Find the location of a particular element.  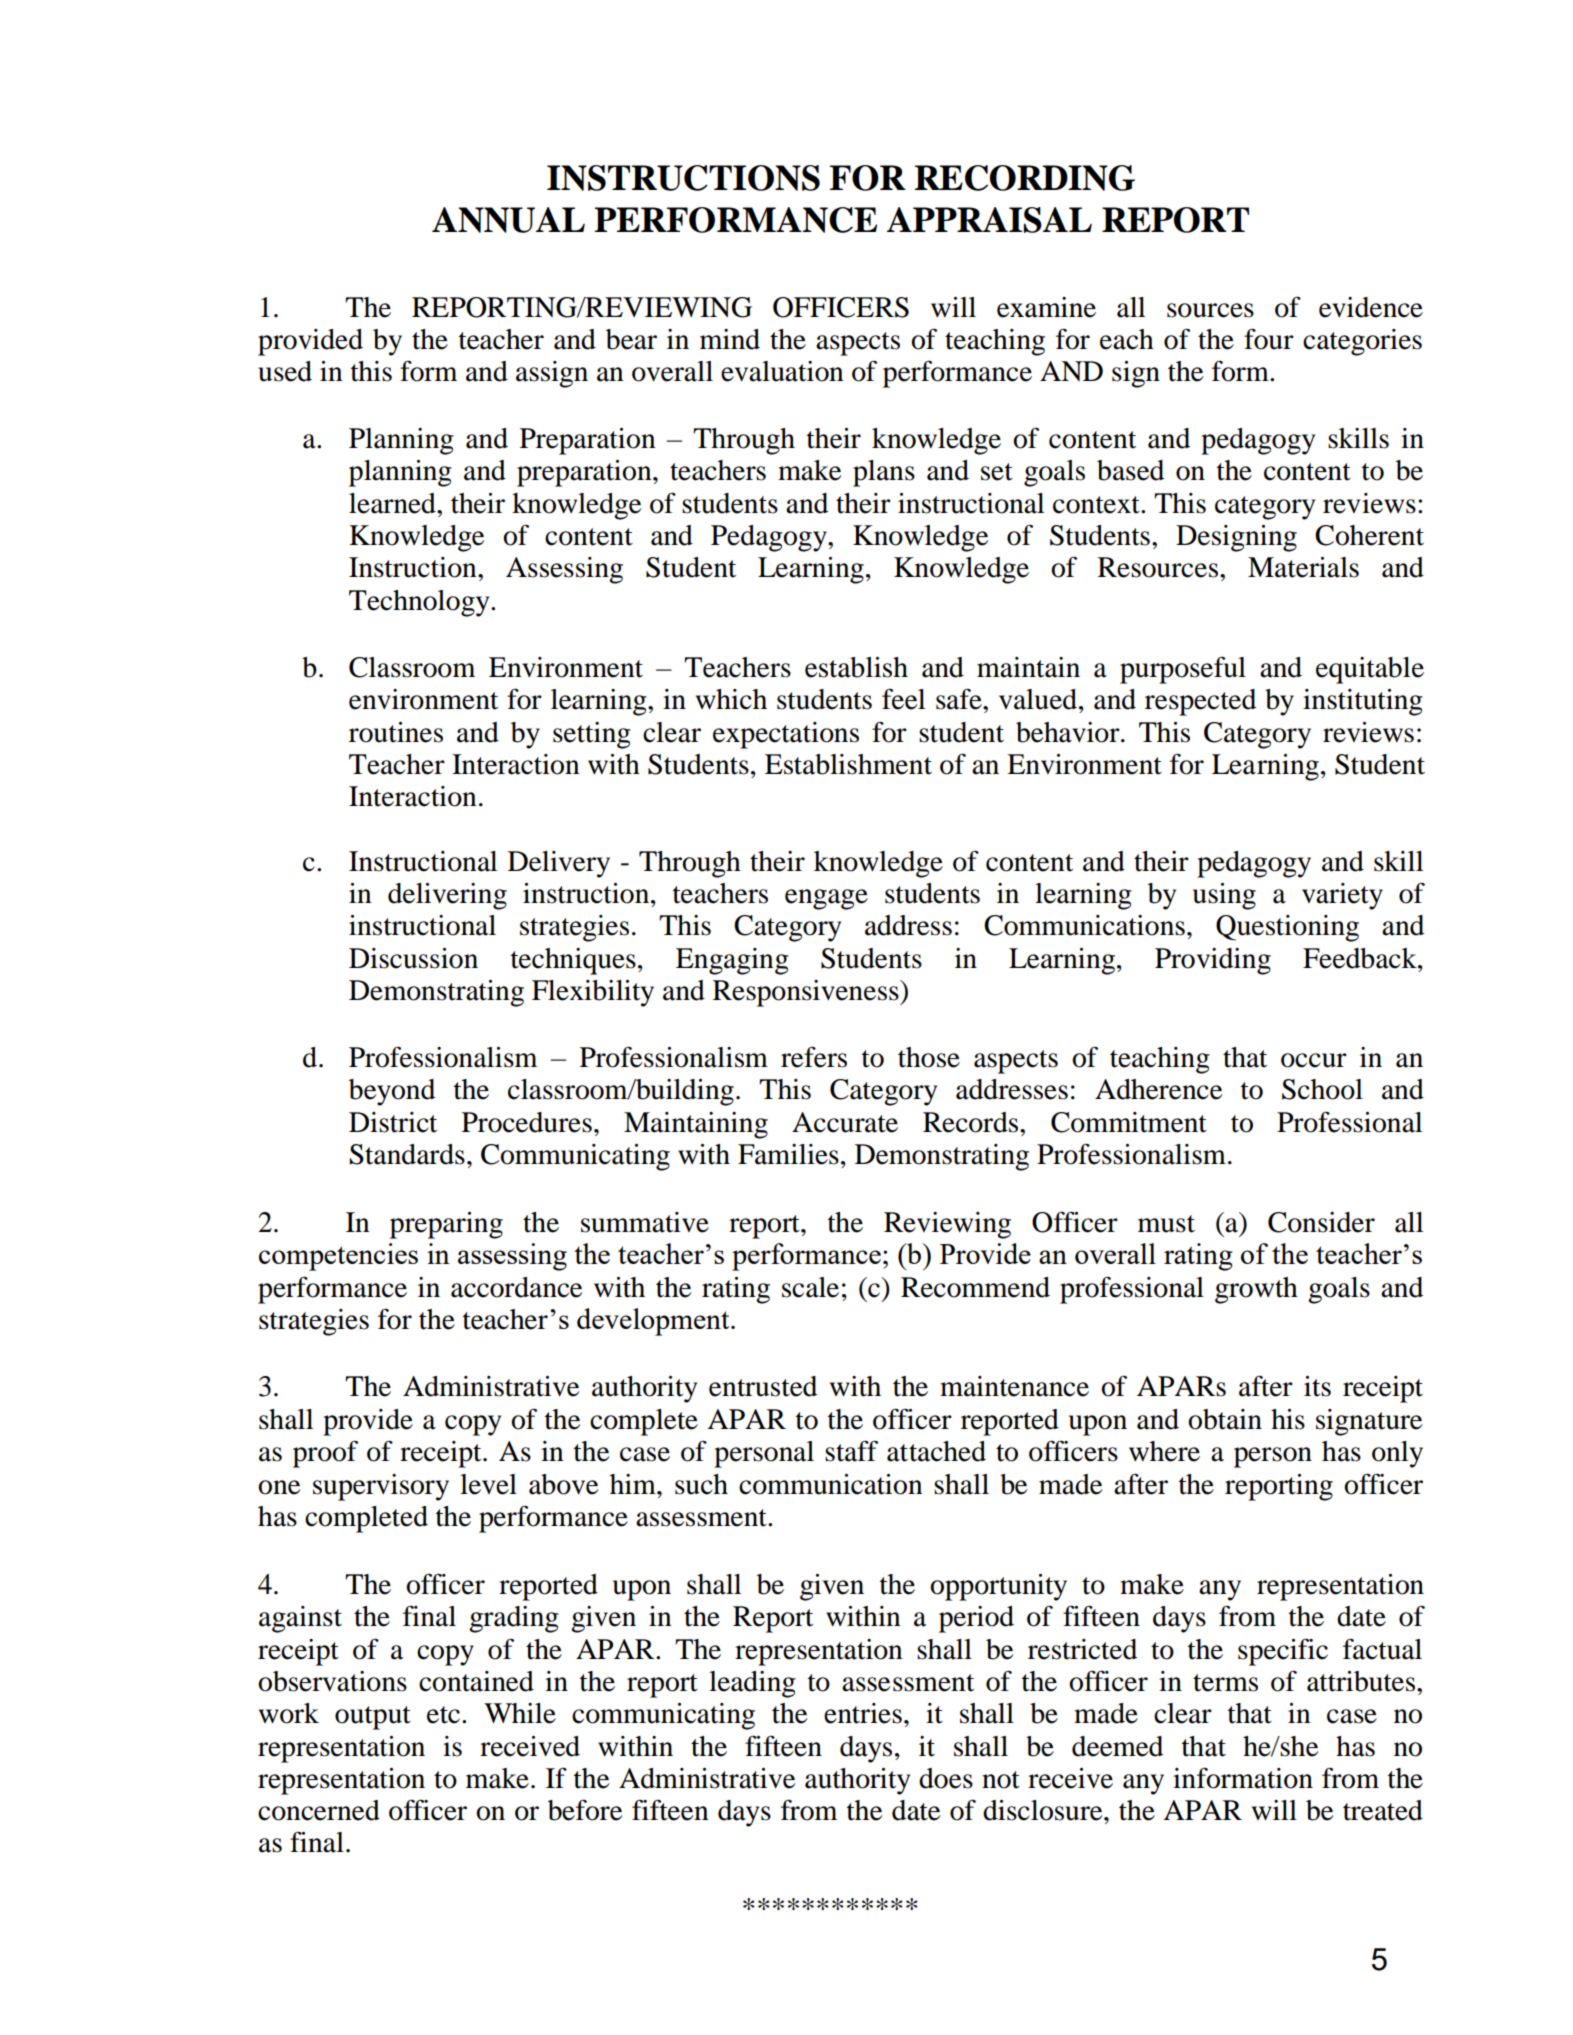

Providing is located at coordinates (1213, 961).
